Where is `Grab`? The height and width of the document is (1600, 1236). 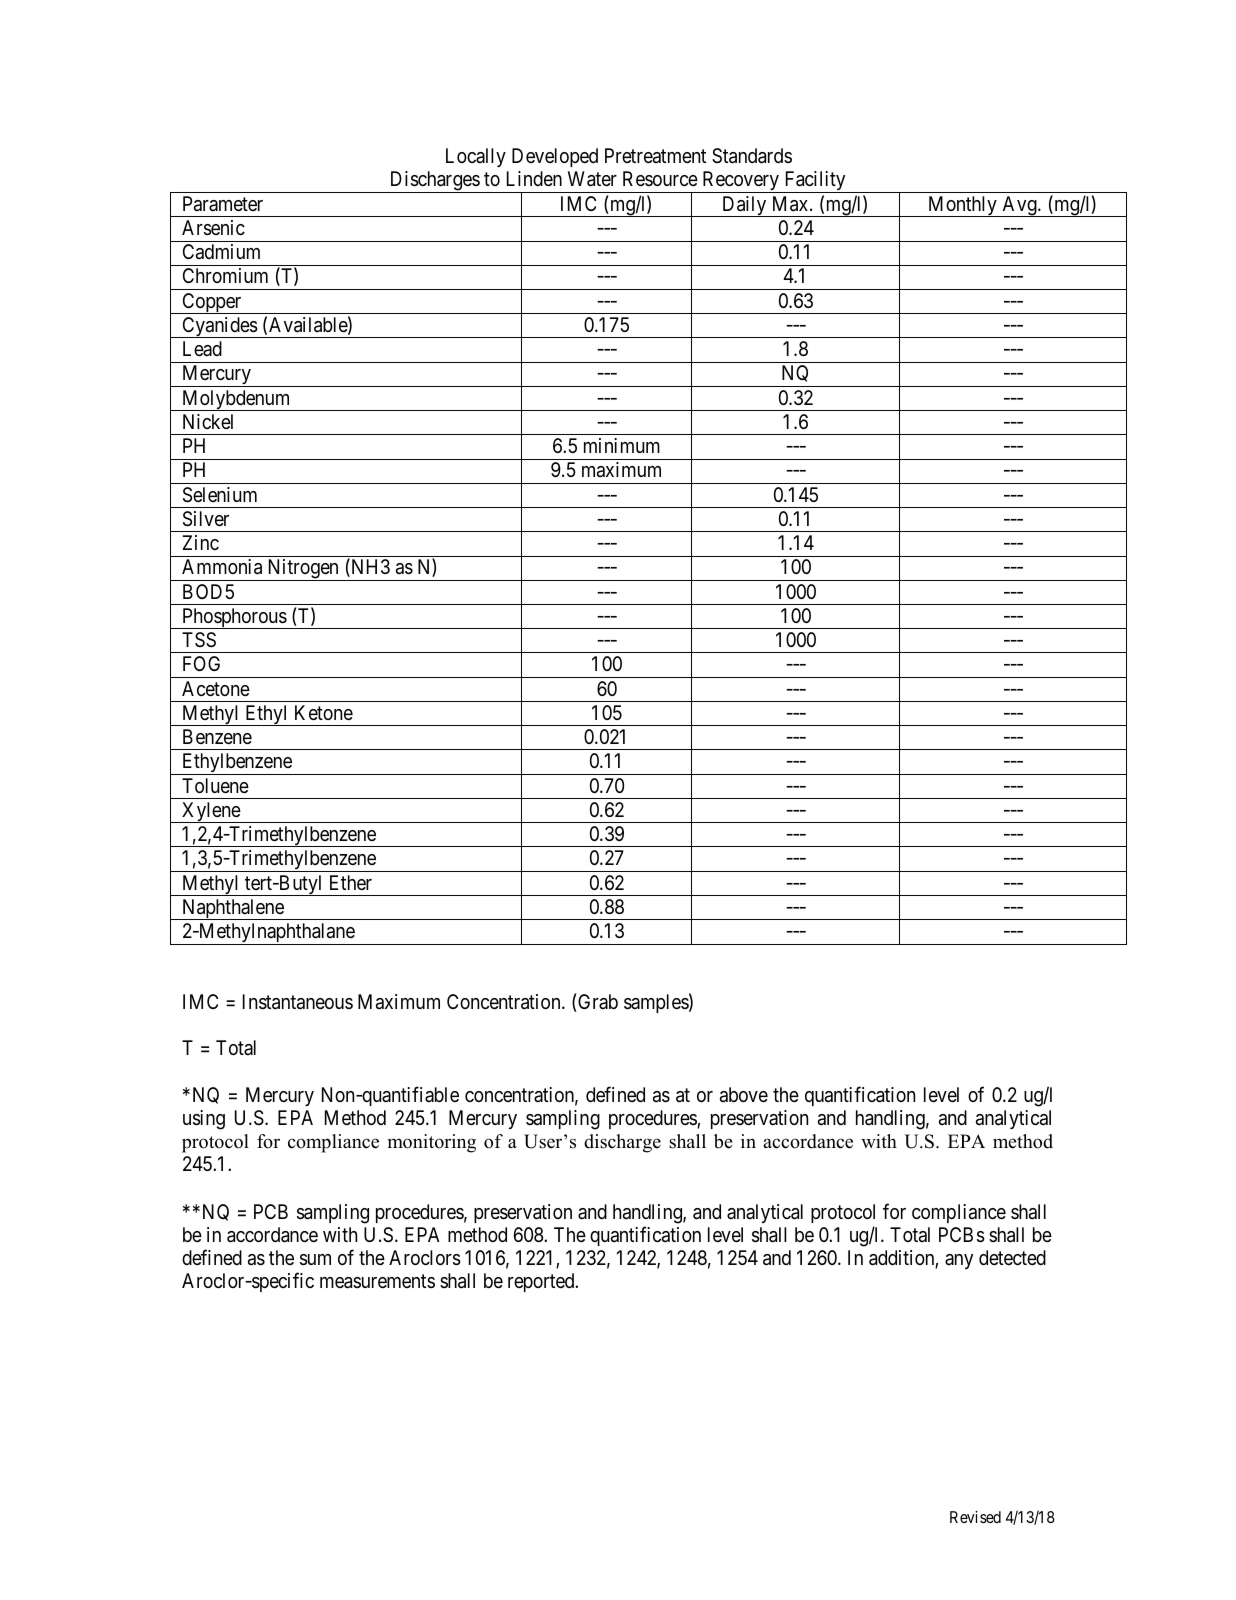
Grab is located at coordinates (597, 1003).
